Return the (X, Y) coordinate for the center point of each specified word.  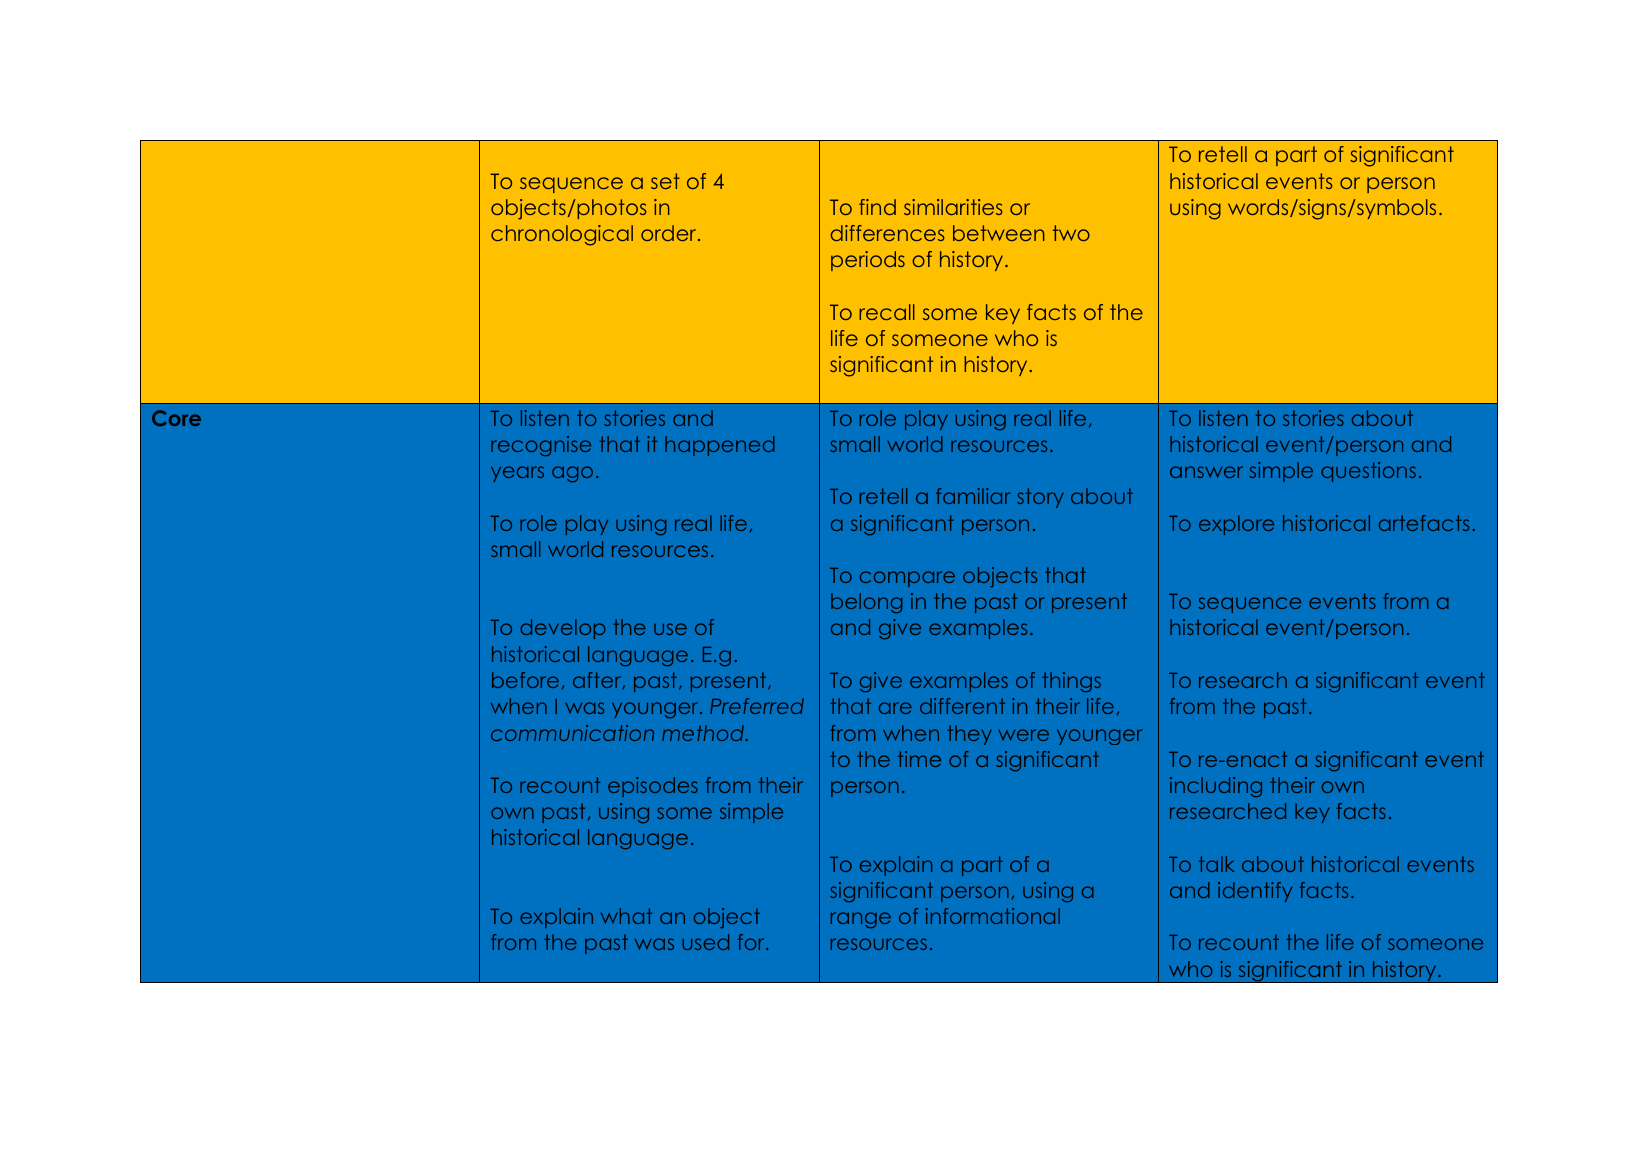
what (626, 916)
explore (1236, 525)
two (1071, 233)
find (877, 207)
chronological (562, 235)
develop (563, 629)
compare (907, 579)
